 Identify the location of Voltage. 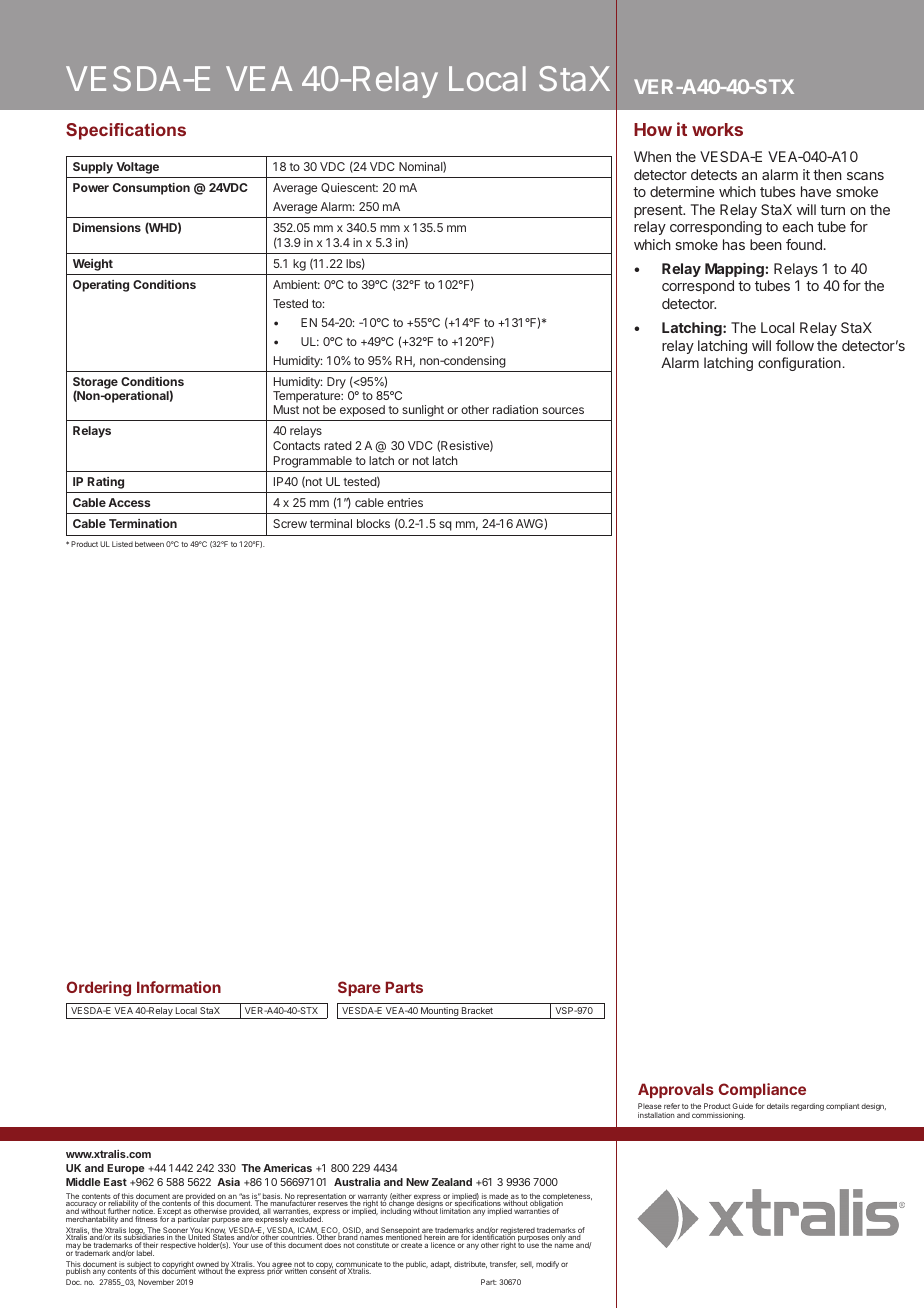
(137, 168).
